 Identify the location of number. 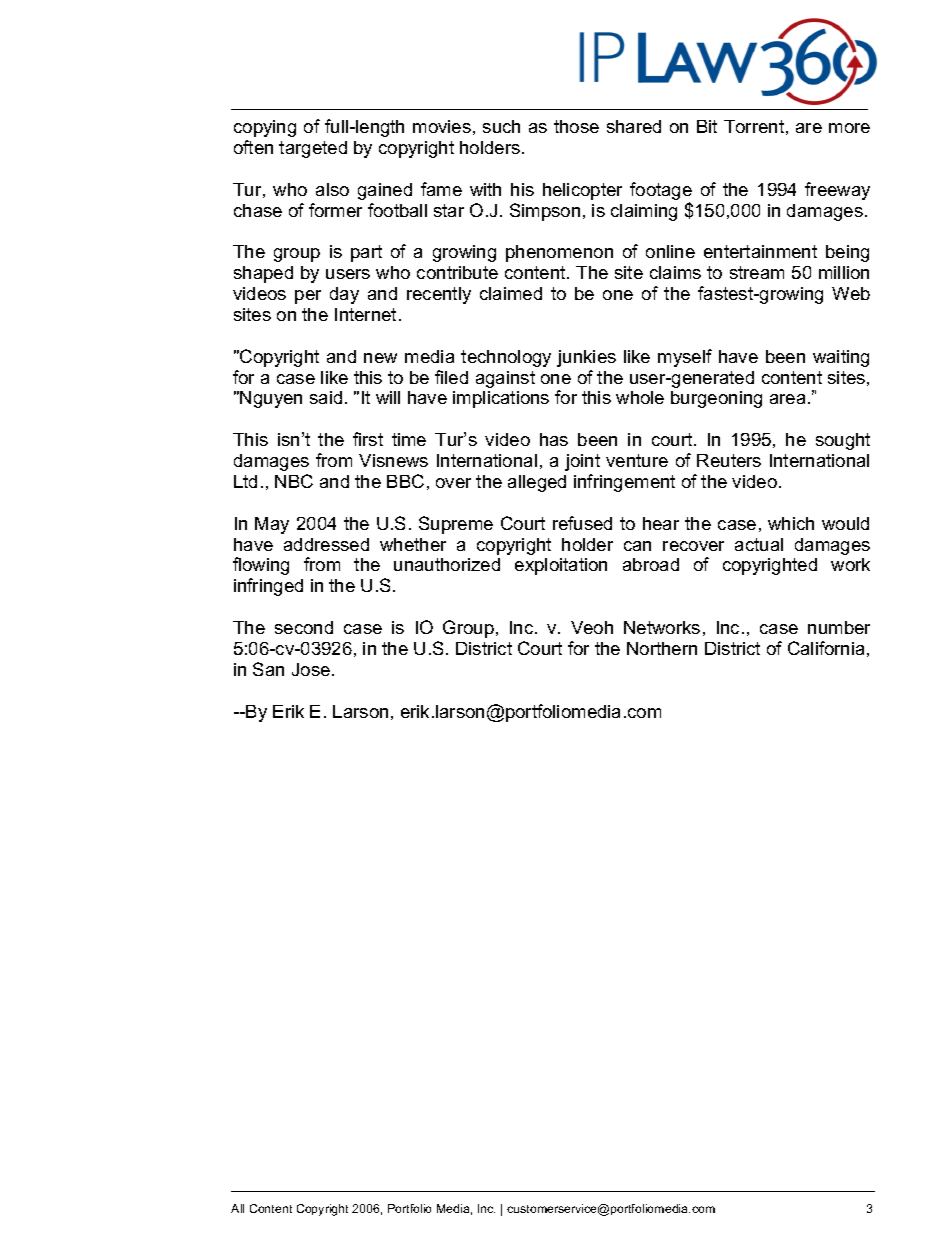
(839, 627).
